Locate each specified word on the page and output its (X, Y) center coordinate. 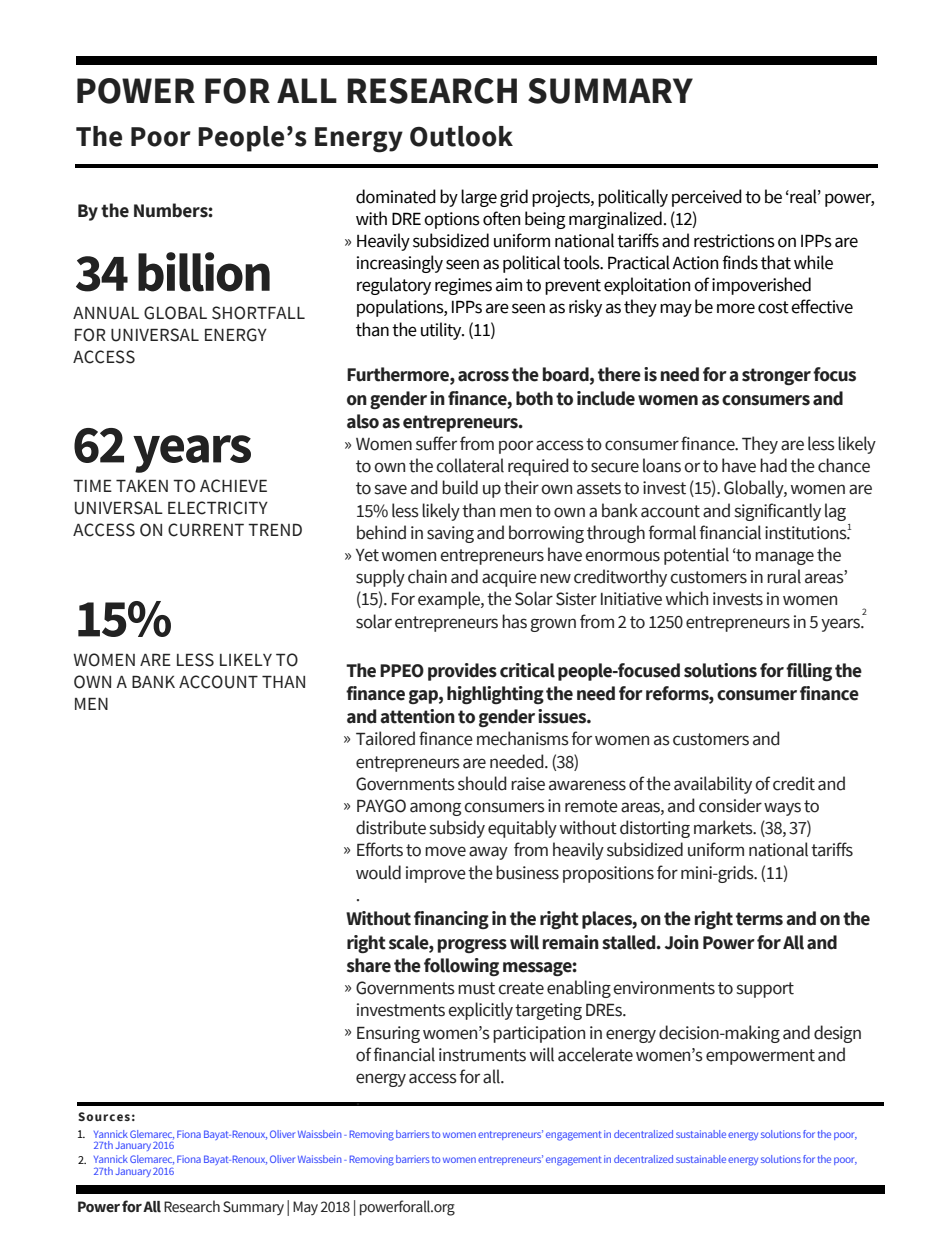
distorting (655, 829)
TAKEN (142, 485)
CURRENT (206, 530)
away (488, 853)
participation (539, 1034)
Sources (104, 1116)
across (483, 376)
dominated (396, 196)
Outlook (461, 136)
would (378, 872)
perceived (707, 198)
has (514, 621)
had (773, 465)
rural (784, 576)
